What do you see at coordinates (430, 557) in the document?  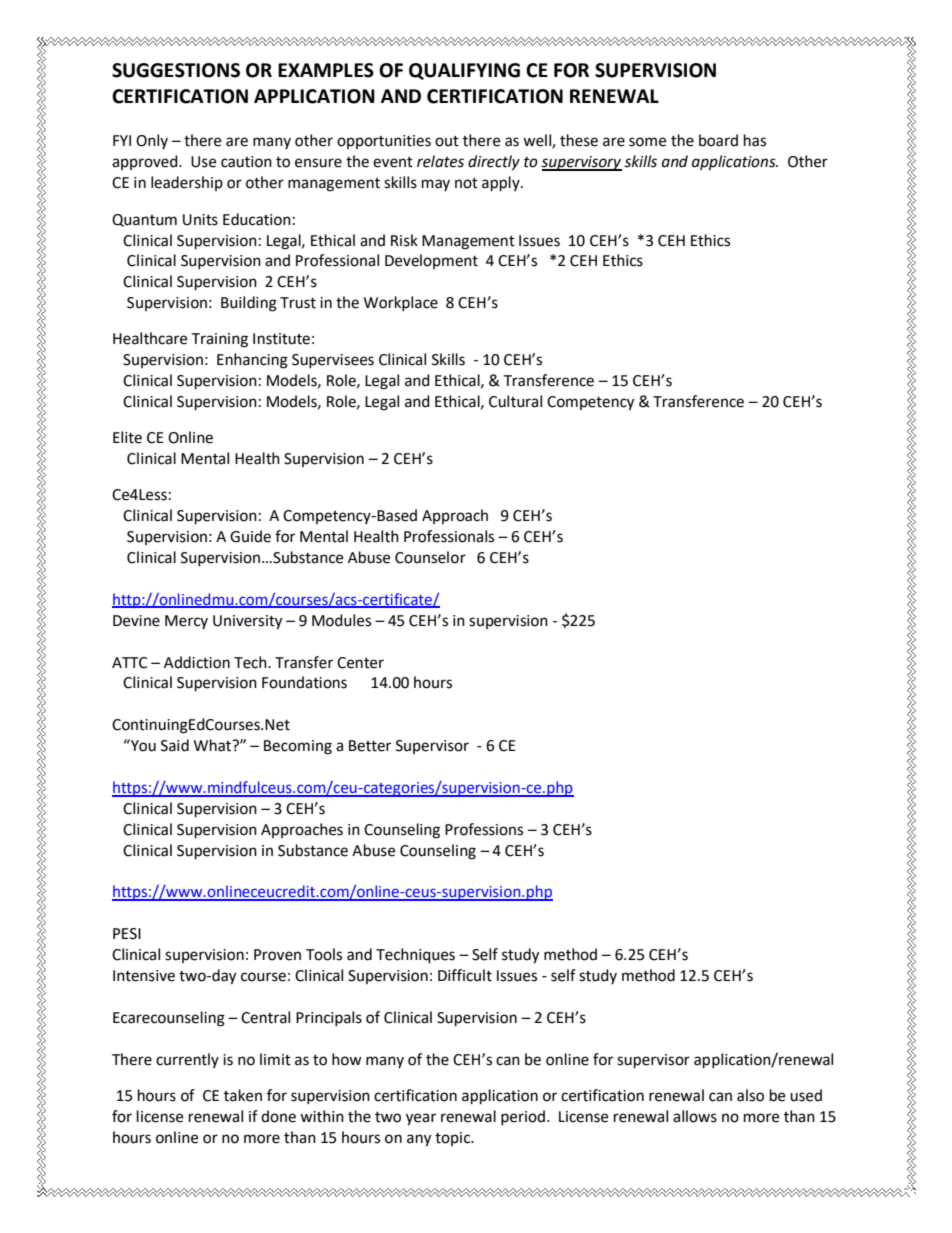 I see `Counselor` at bounding box center [430, 557].
